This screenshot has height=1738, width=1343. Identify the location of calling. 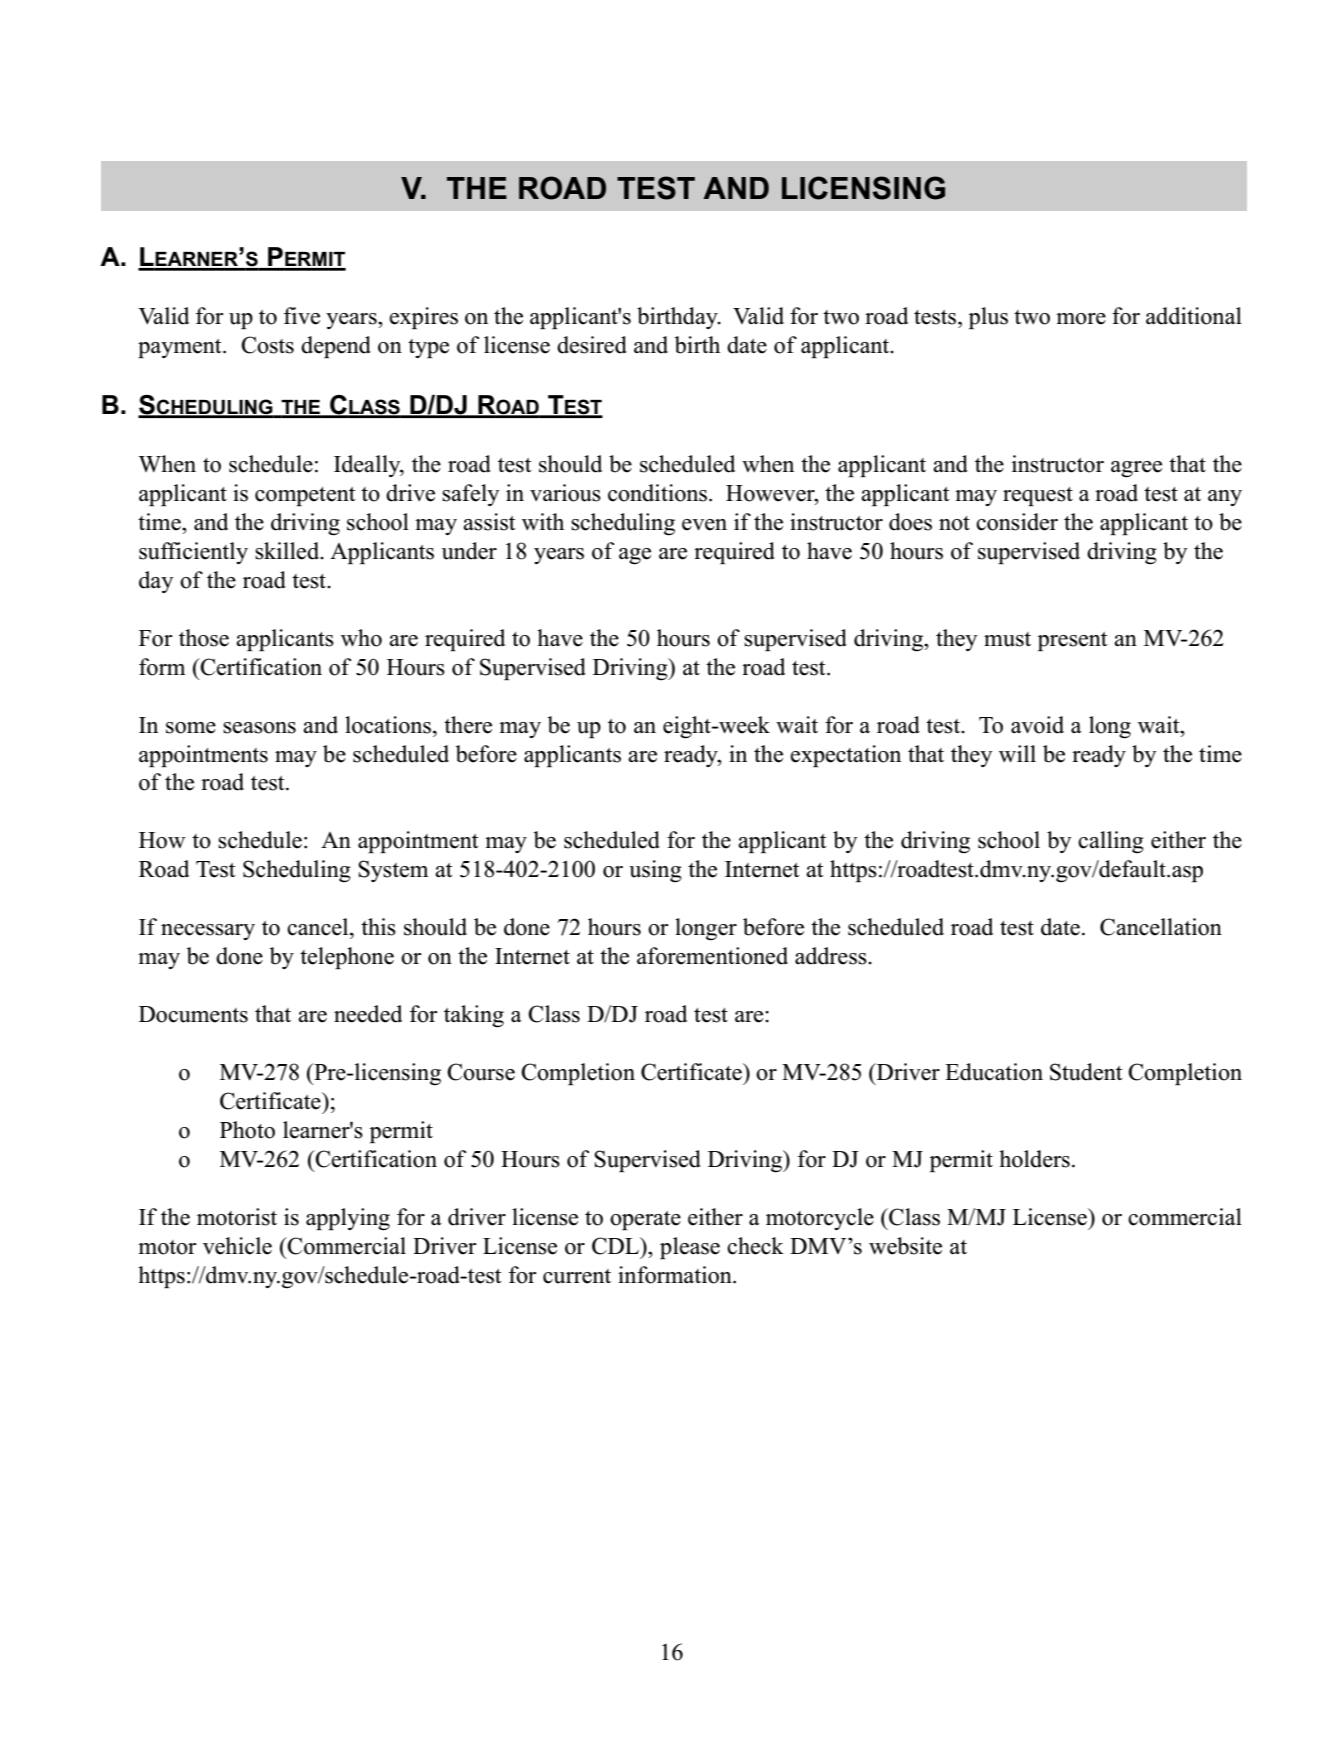
(1111, 842).
